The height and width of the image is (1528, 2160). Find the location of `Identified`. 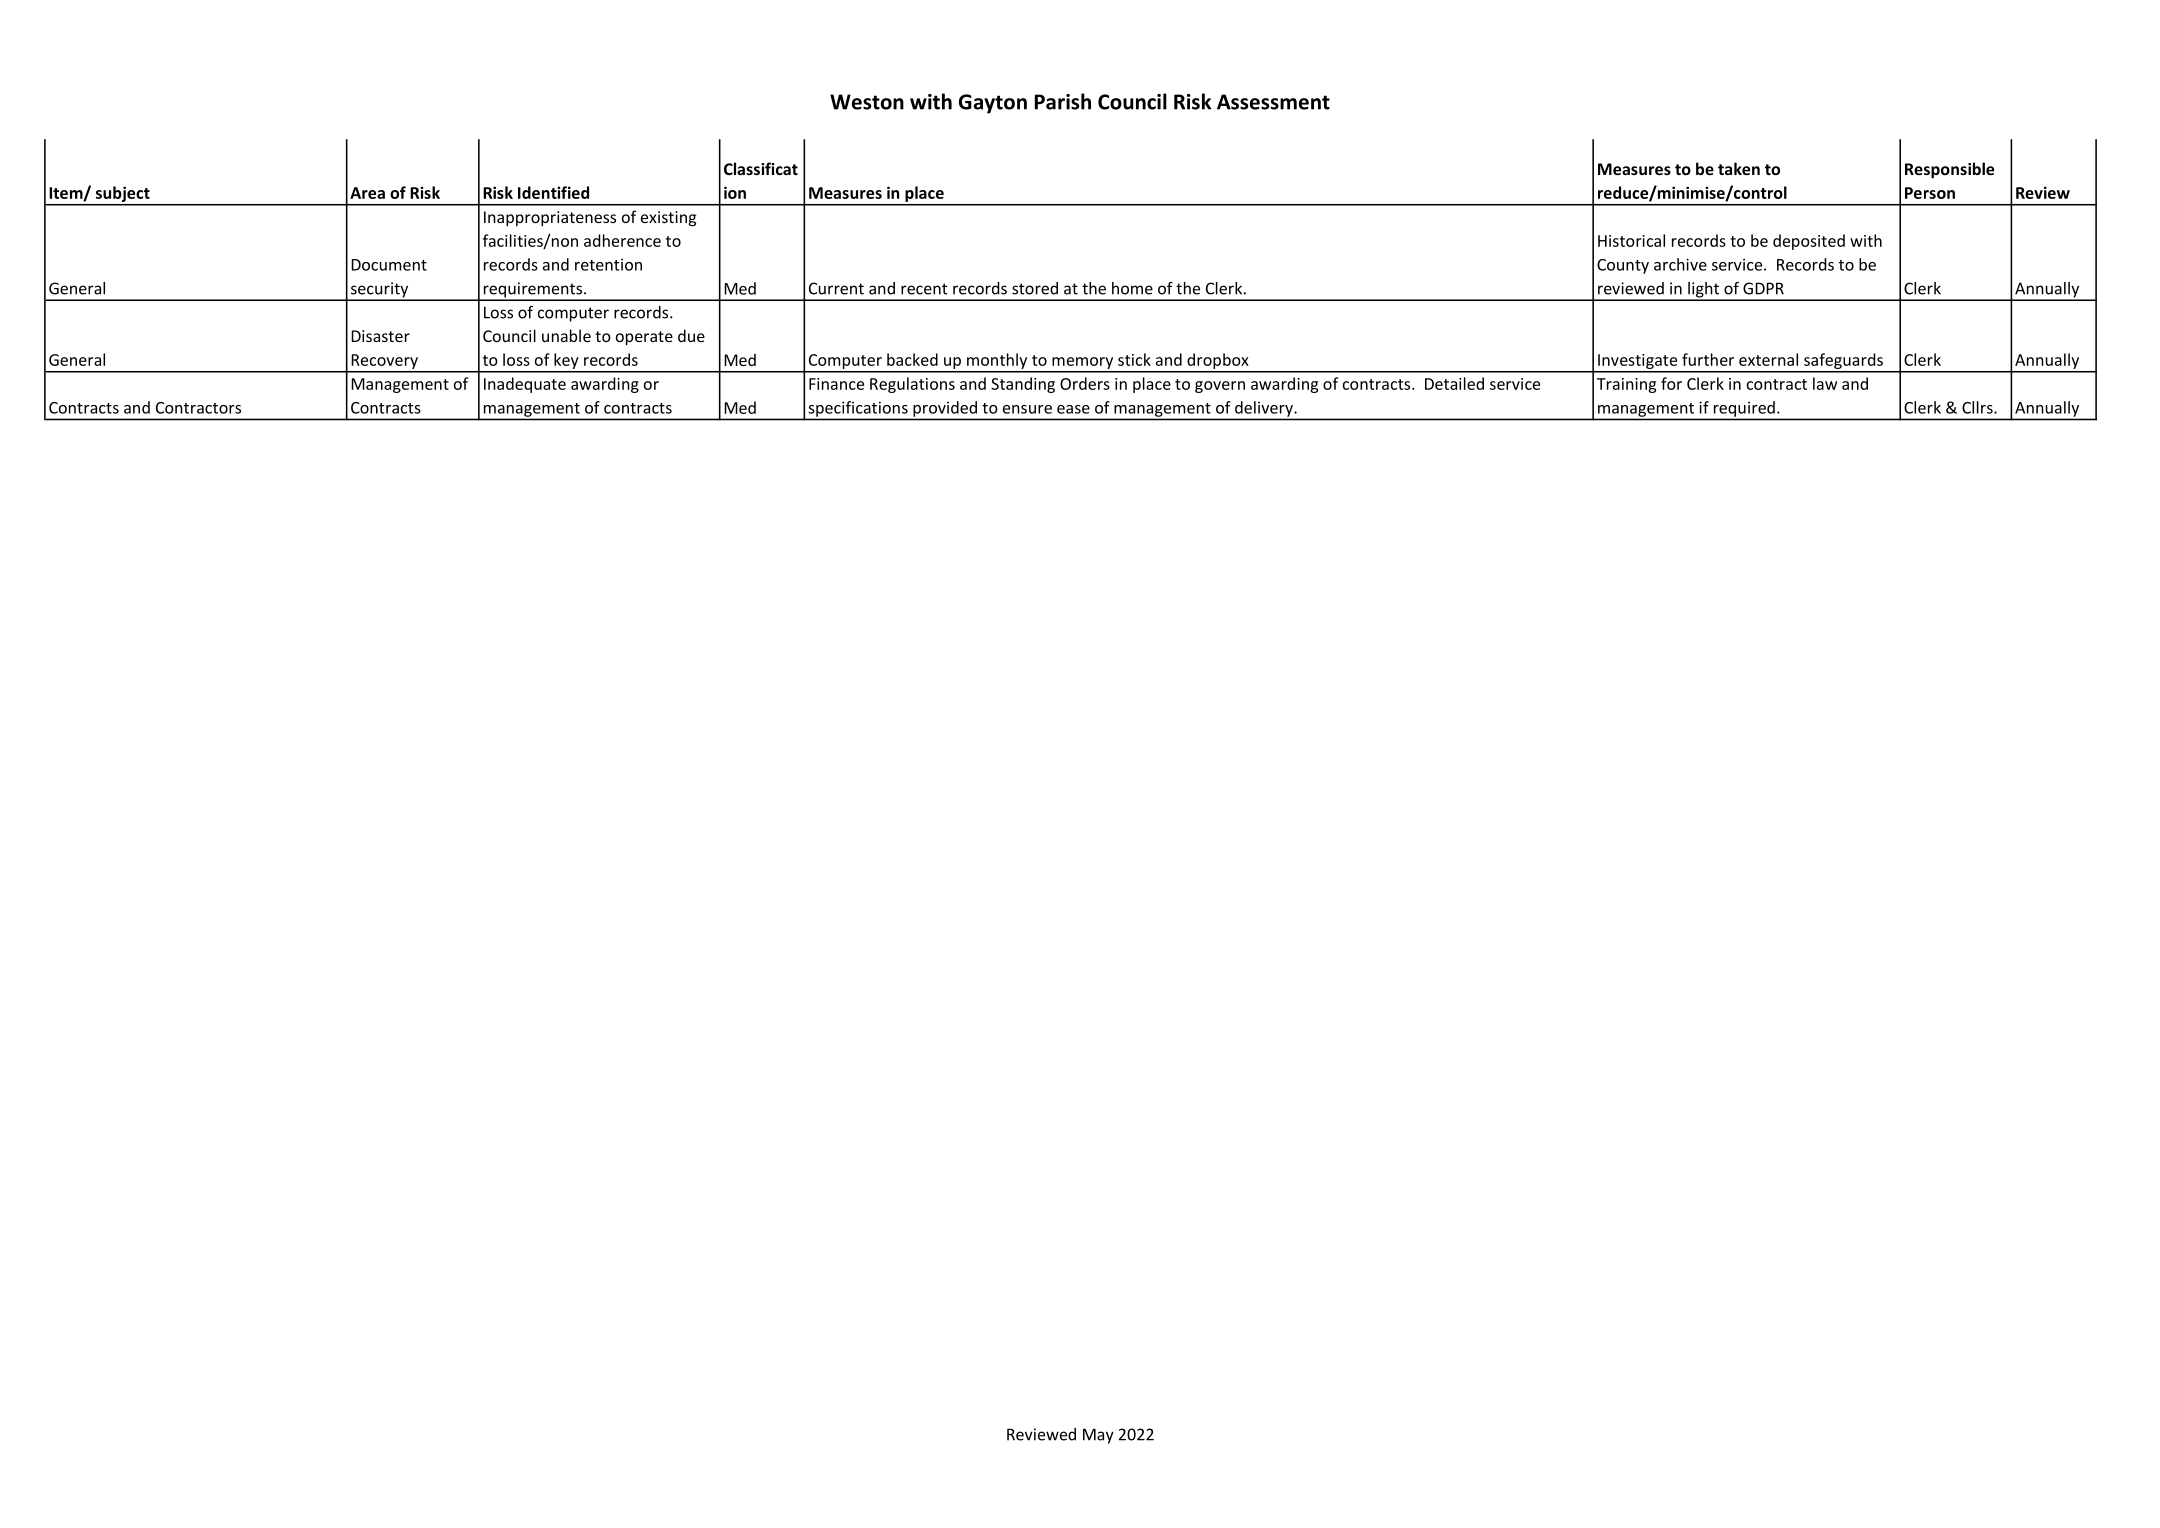

Identified is located at coordinates (553, 192).
